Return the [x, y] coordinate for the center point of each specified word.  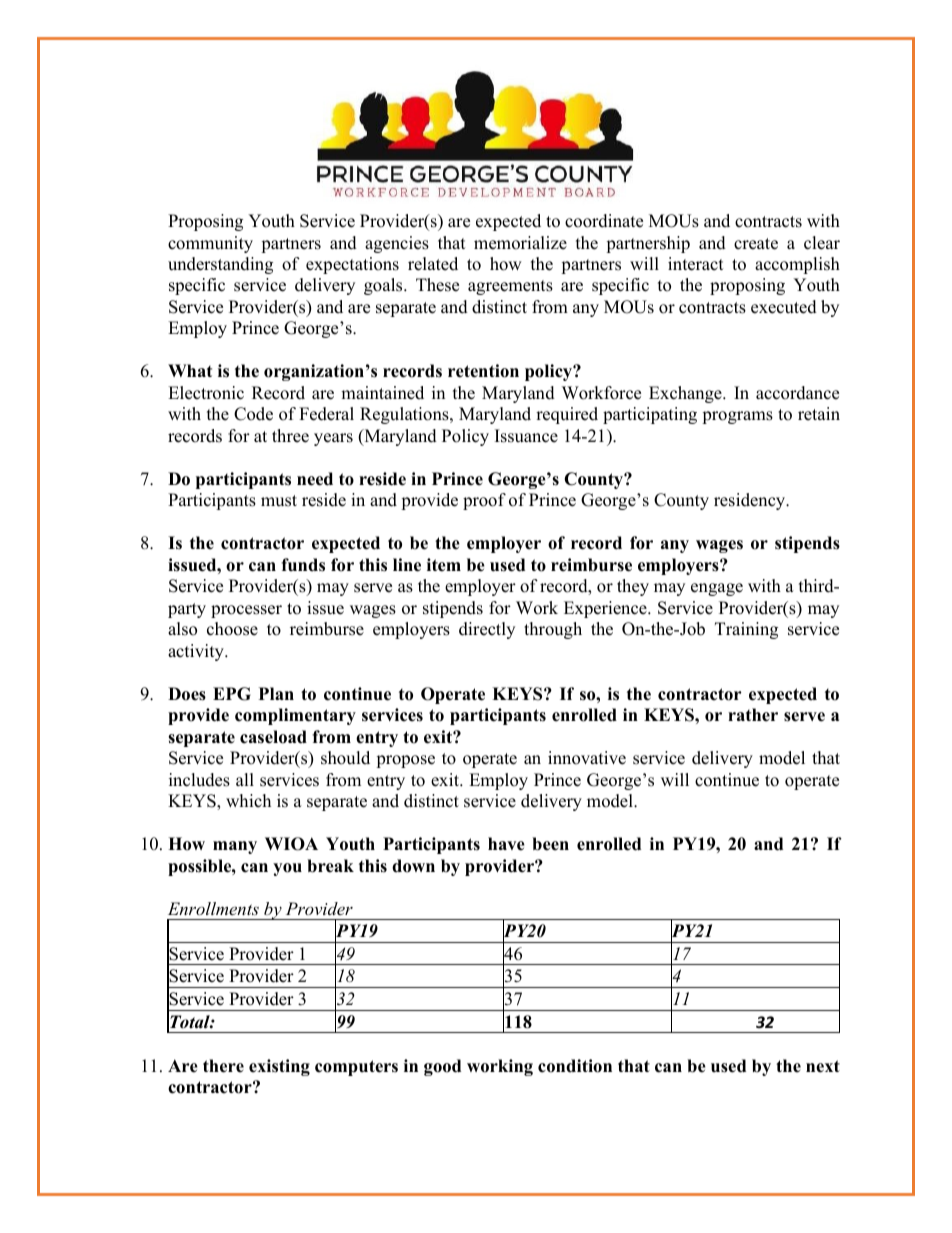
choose [232, 629]
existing [279, 1067]
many [235, 847]
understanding [220, 265]
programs [737, 417]
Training [746, 630]
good [442, 1067]
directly [487, 630]
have [506, 844]
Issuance [526, 436]
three [290, 436]
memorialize [520, 243]
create [756, 244]
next [823, 1066]
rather [753, 715]
